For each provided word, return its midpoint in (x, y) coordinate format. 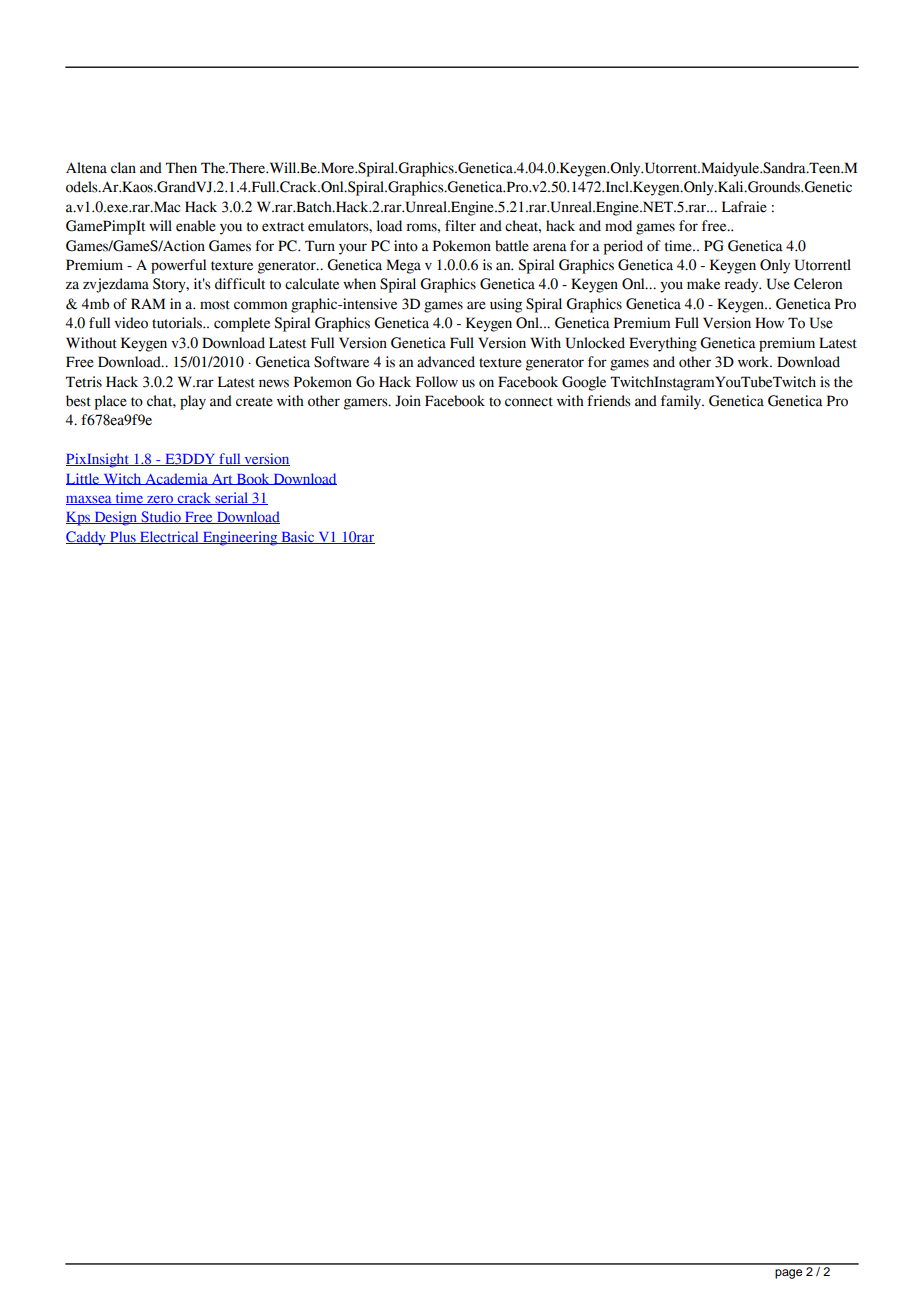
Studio (161, 517)
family (682, 402)
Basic (298, 537)
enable (196, 226)
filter (460, 226)
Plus (123, 537)
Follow (437, 382)
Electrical (169, 537)
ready (742, 285)
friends (609, 401)
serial (231, 498)
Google (584, 383)
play (193, 402)
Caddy (87, 538)
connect (529, 402)
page (788, 1274)
